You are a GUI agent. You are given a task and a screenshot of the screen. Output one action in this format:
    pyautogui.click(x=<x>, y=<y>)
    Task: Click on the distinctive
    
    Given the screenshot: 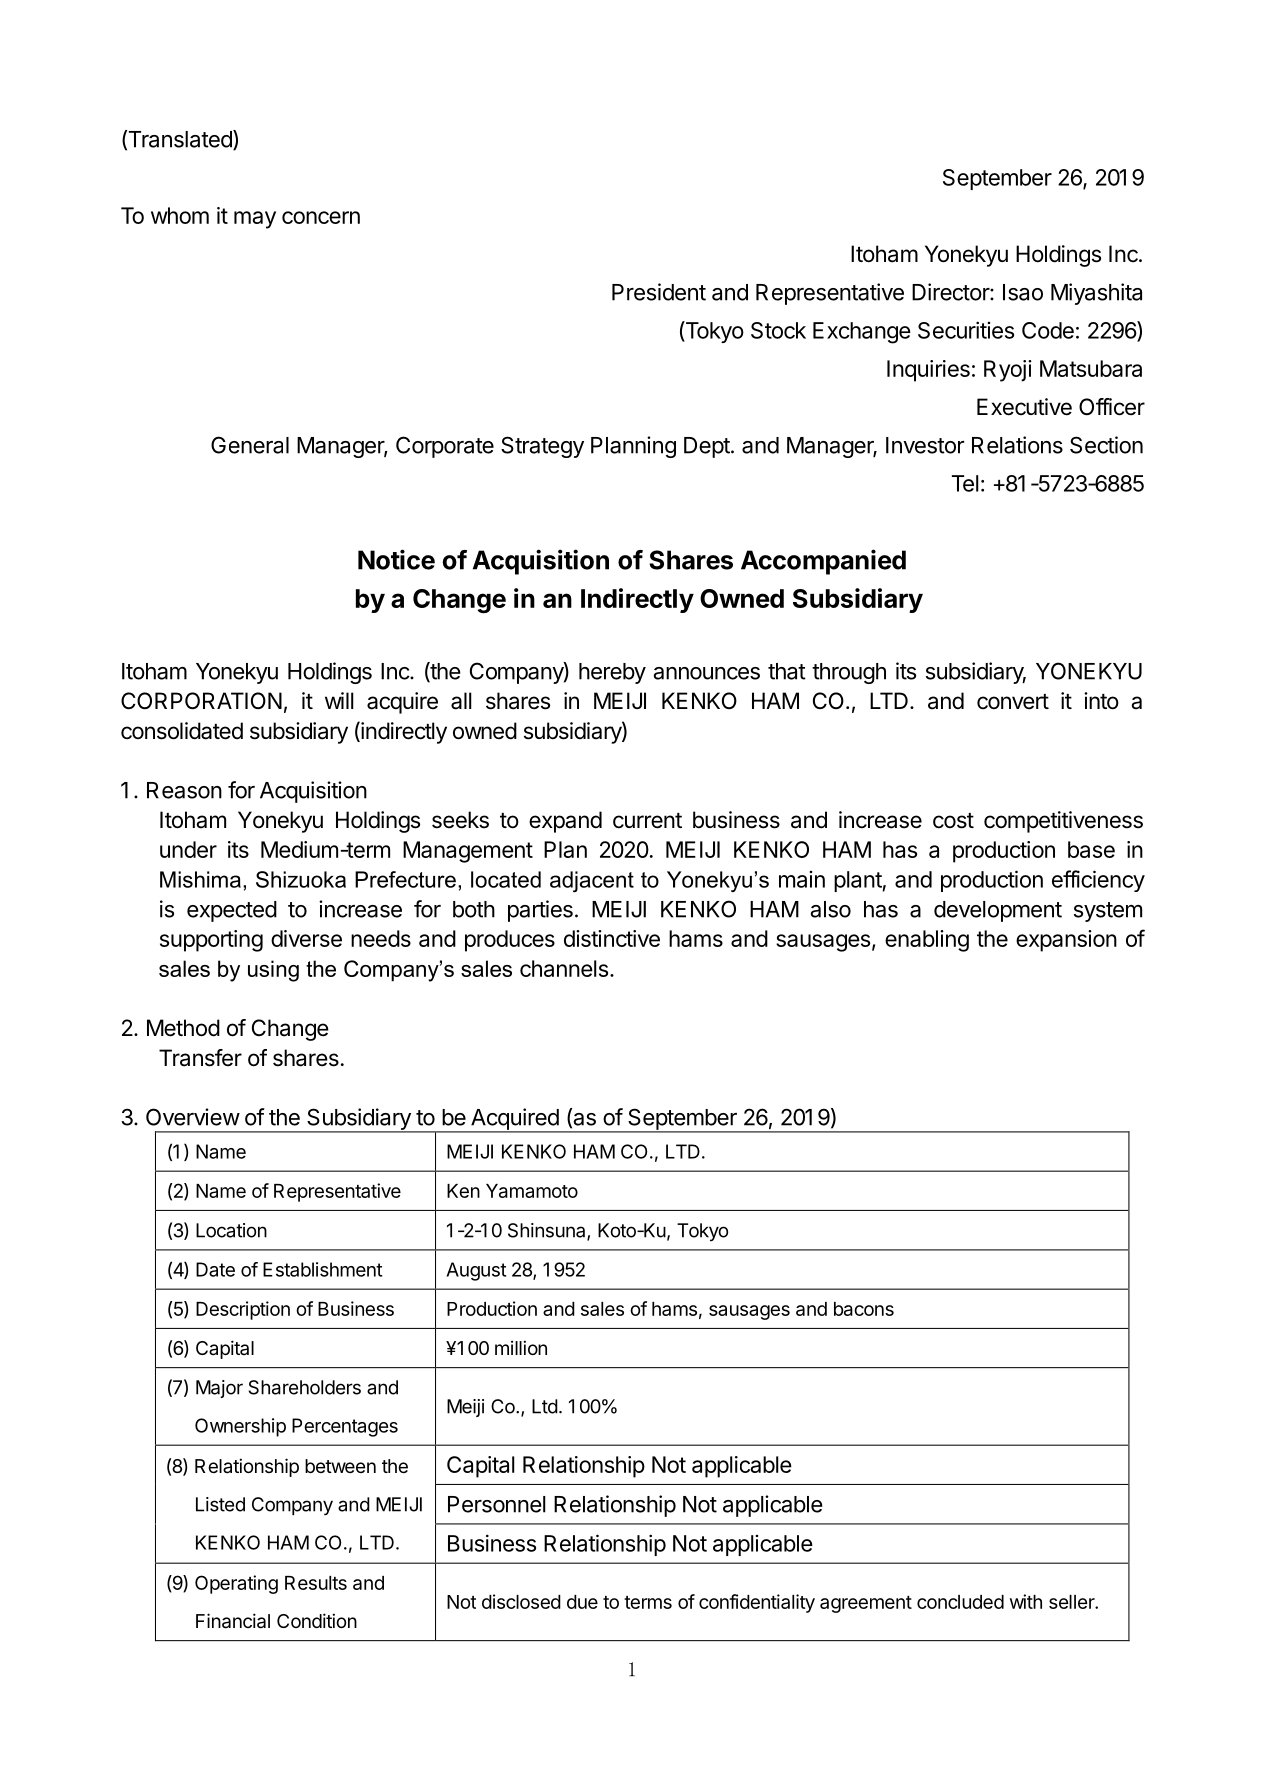 What is the action you would take?
    pyautogui.click(x=612, y=938)
